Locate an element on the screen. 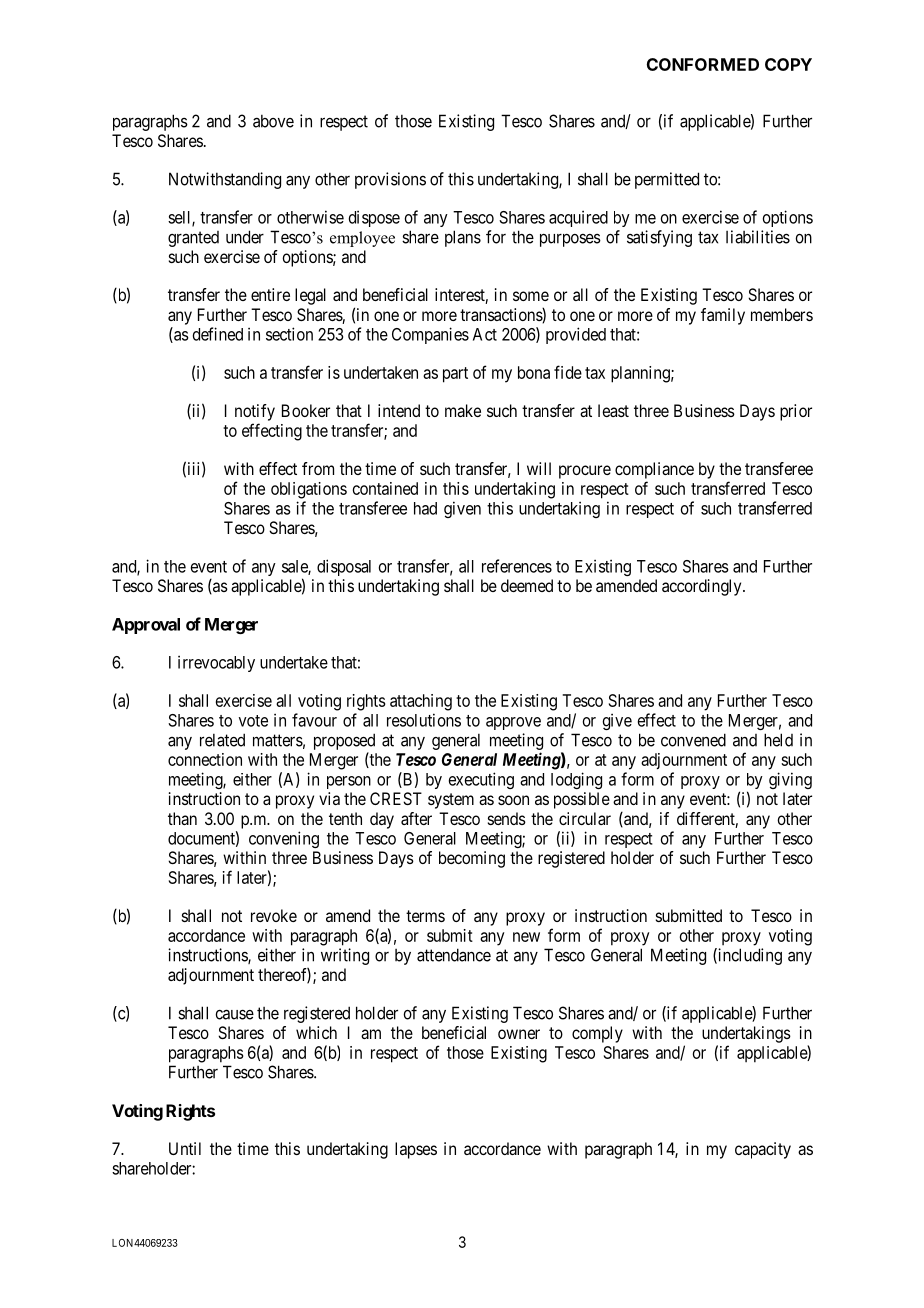 Image resolution: width=924 pixels, height=1308 pixels. connection is located at coordinates (205, 759).
